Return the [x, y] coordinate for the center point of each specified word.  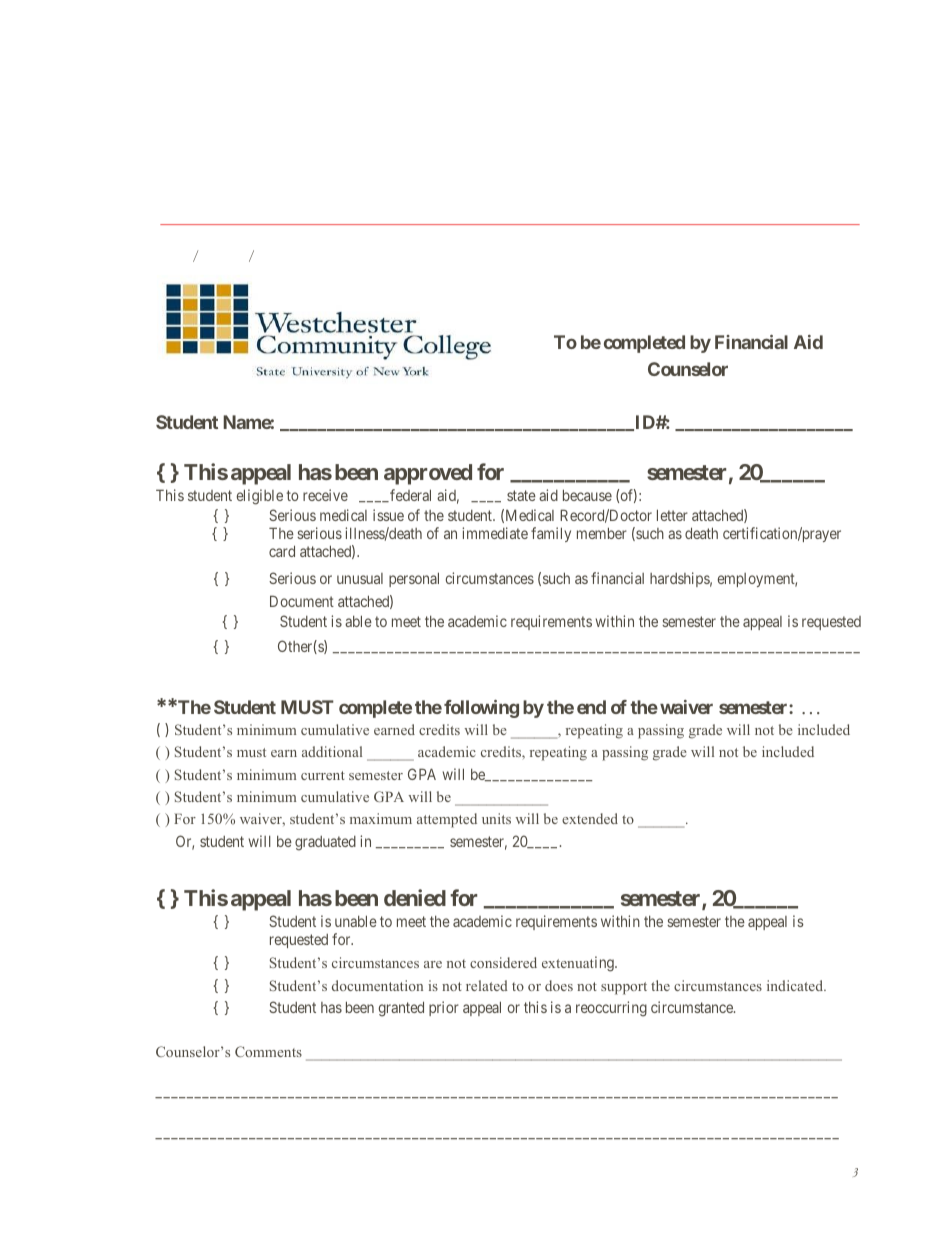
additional [332, 751]
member [602, 533]
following [481, 709]
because [587, 495]
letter [672, 515]
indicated [796, 985]
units [496, 818]
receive [325, 495]
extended [590, 818]
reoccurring [611, 1009]
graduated [325, 843]
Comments [268, 1051]
